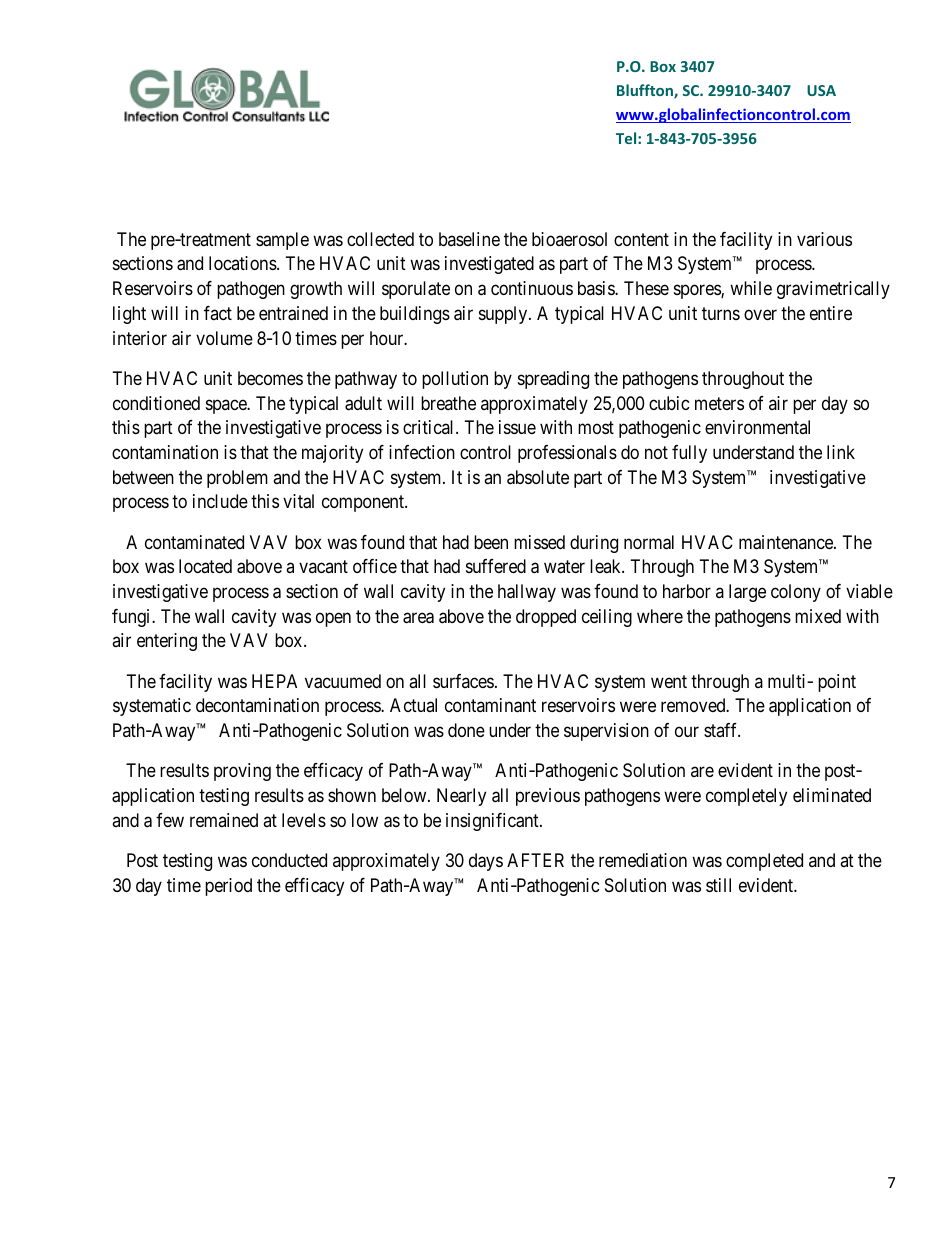 This page has width=952, height=1233. Describe the element at coordinates (282, 241) in the page. I see `sample` at that location.
